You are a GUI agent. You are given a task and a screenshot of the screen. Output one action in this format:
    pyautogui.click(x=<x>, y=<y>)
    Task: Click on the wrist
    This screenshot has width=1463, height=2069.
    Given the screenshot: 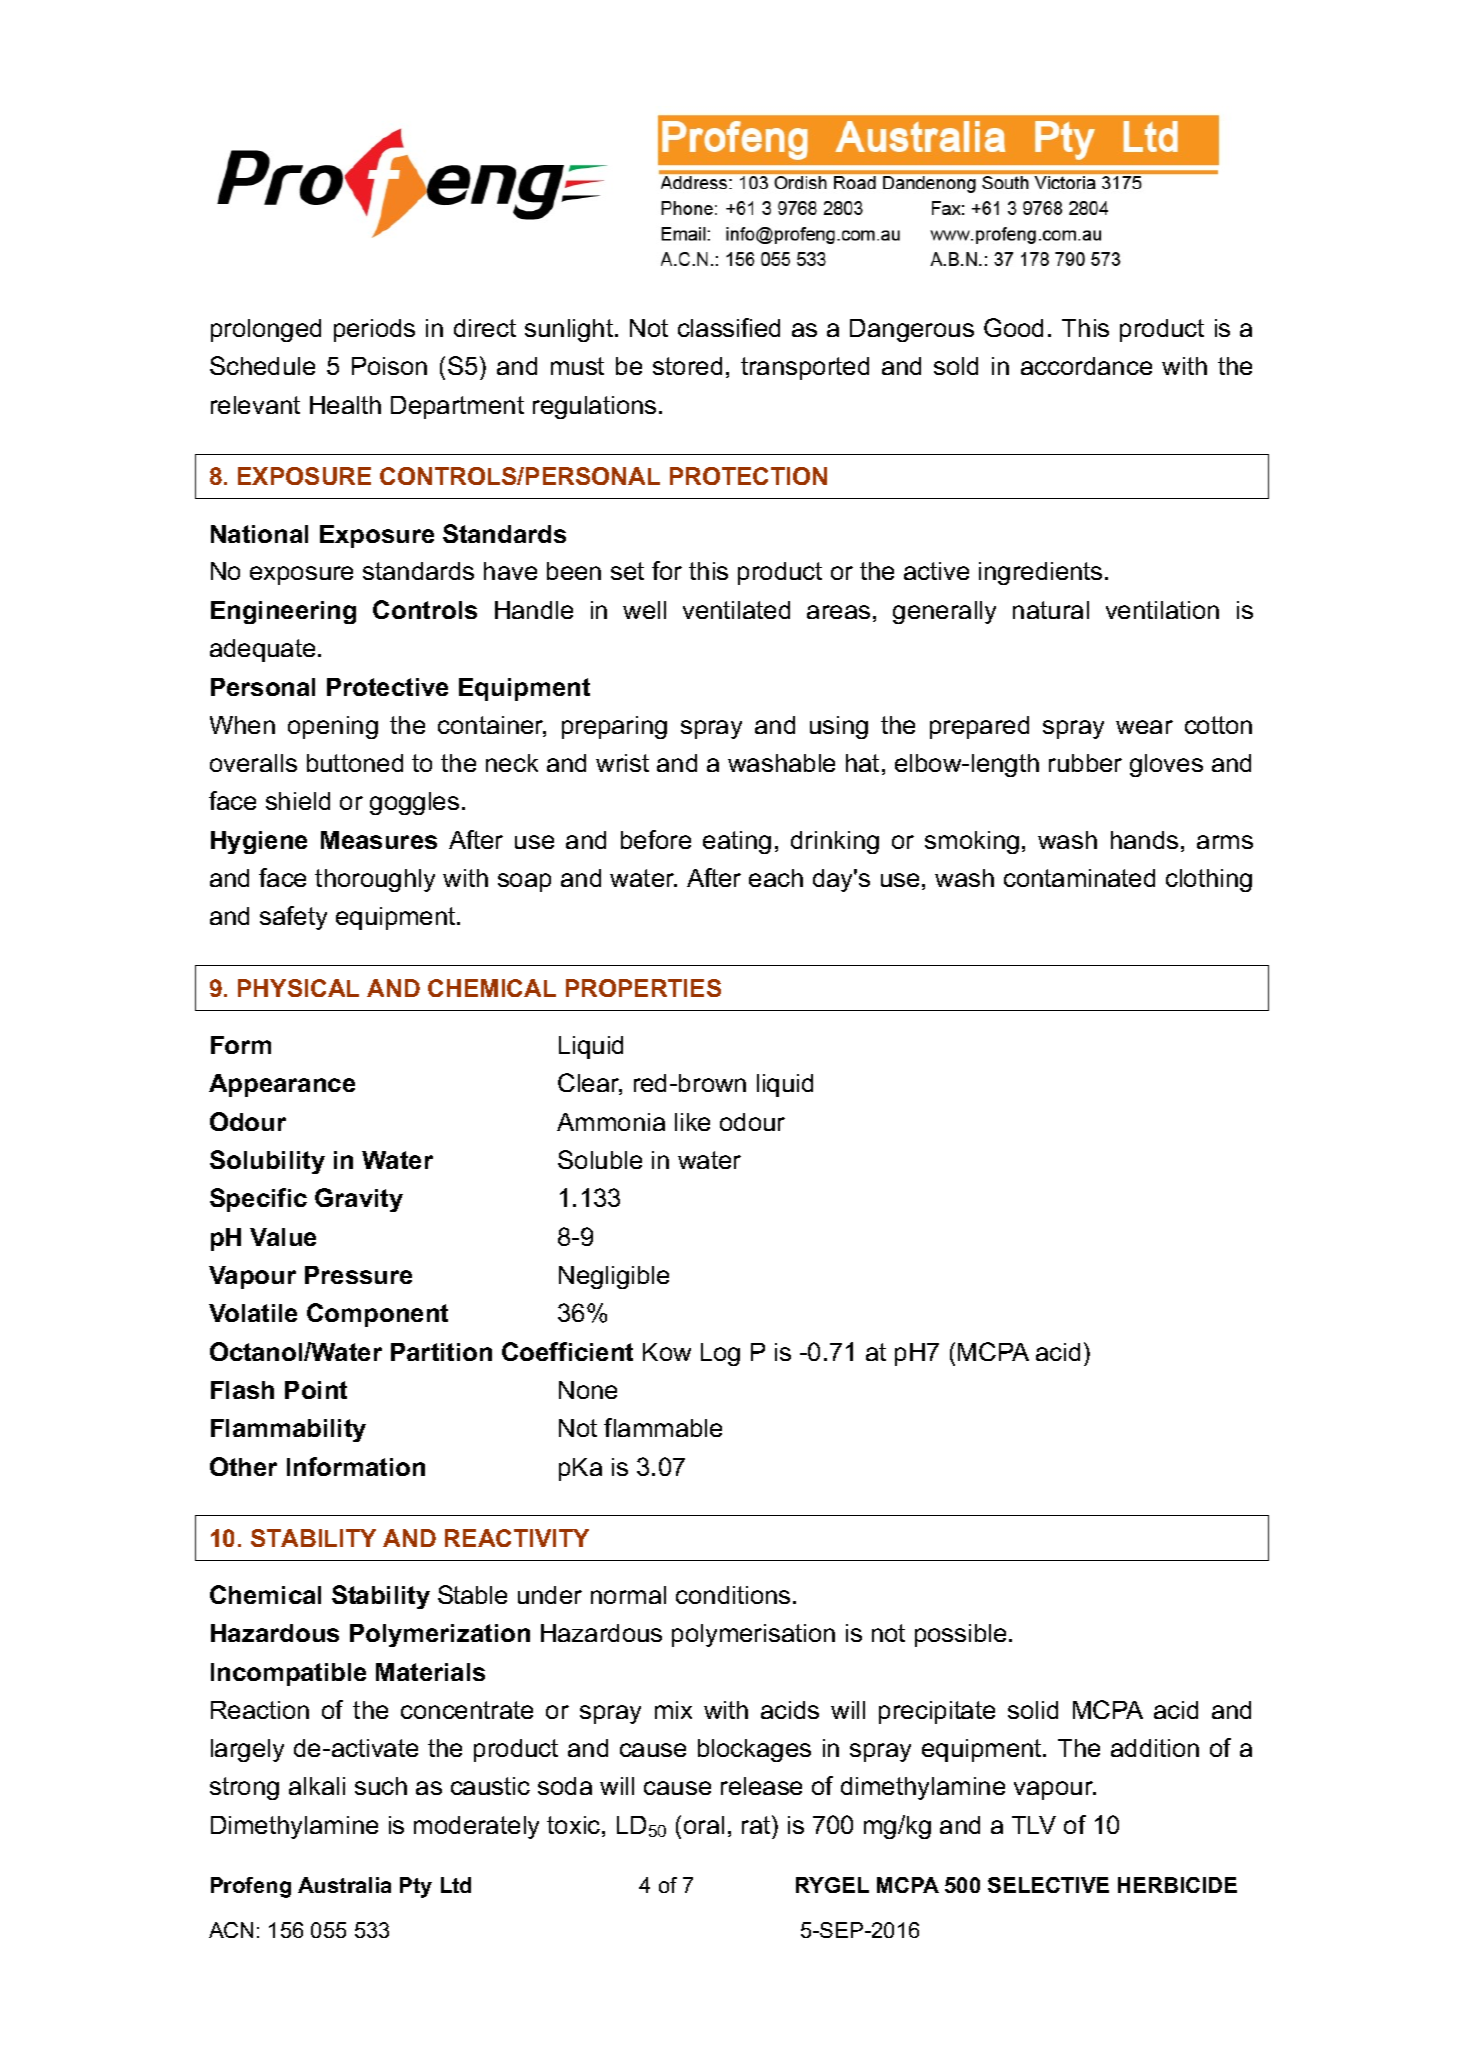 What is the action you would take?
    pyautogui.click(x=622, y=763)
